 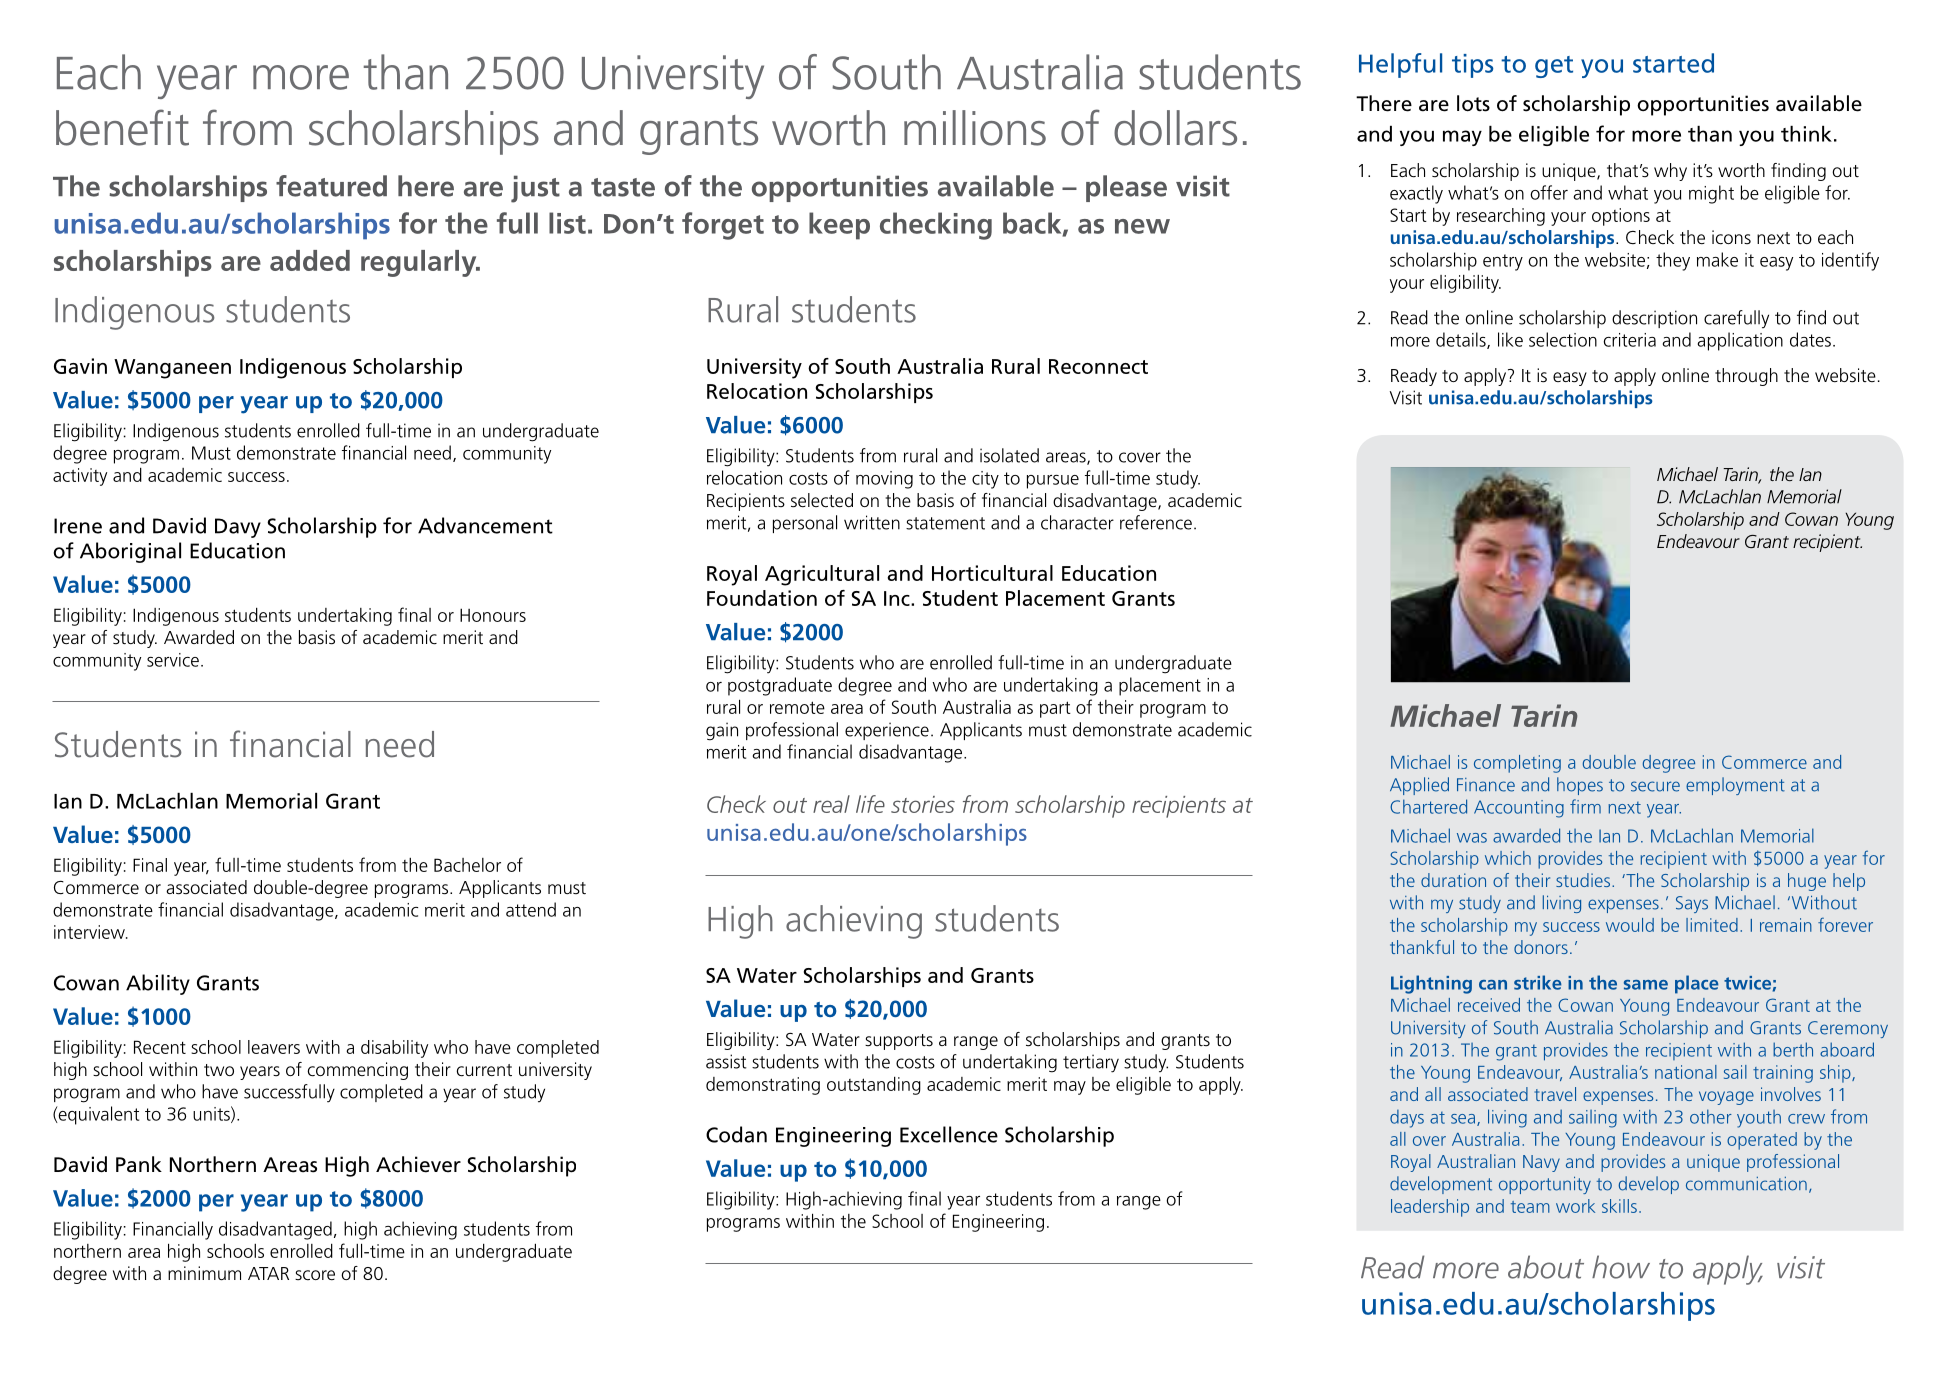 I want to click on benefit, so click(x=122, y=127).
